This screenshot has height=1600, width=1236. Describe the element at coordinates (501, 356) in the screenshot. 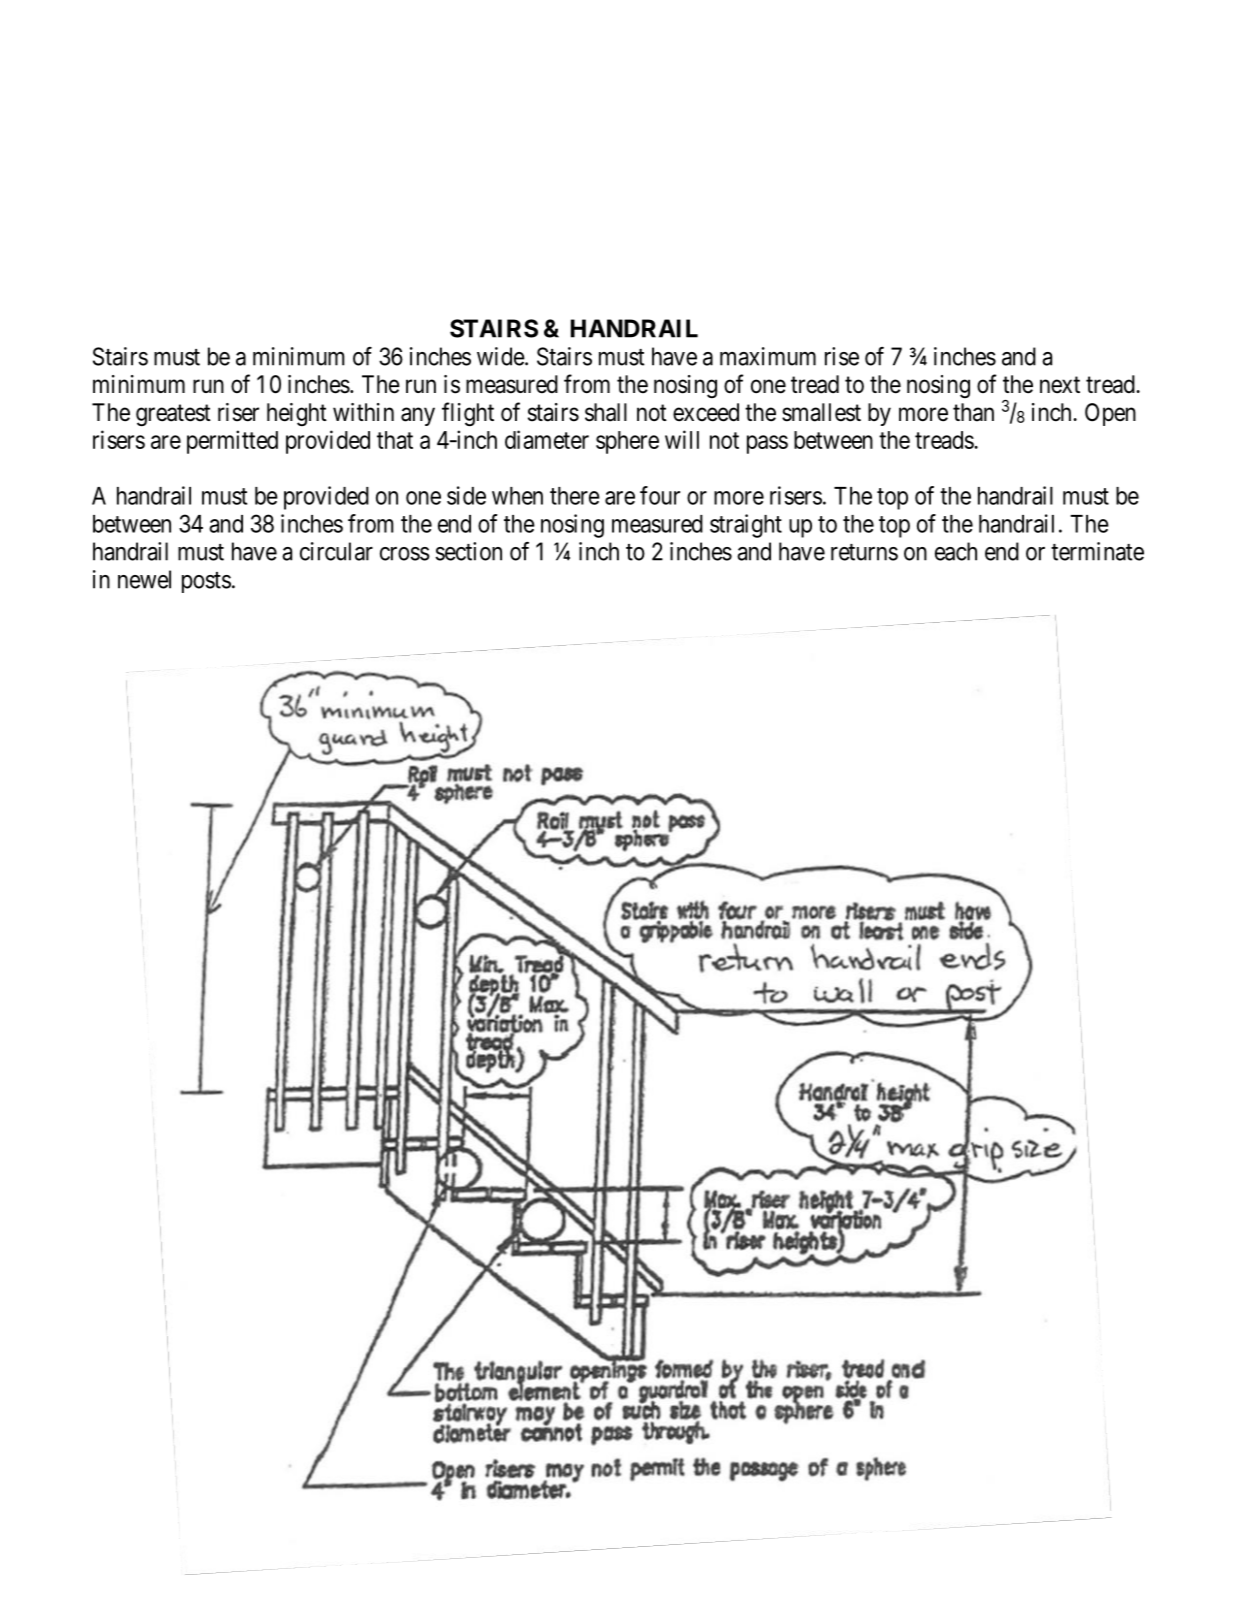

I see `wide` at that location.
